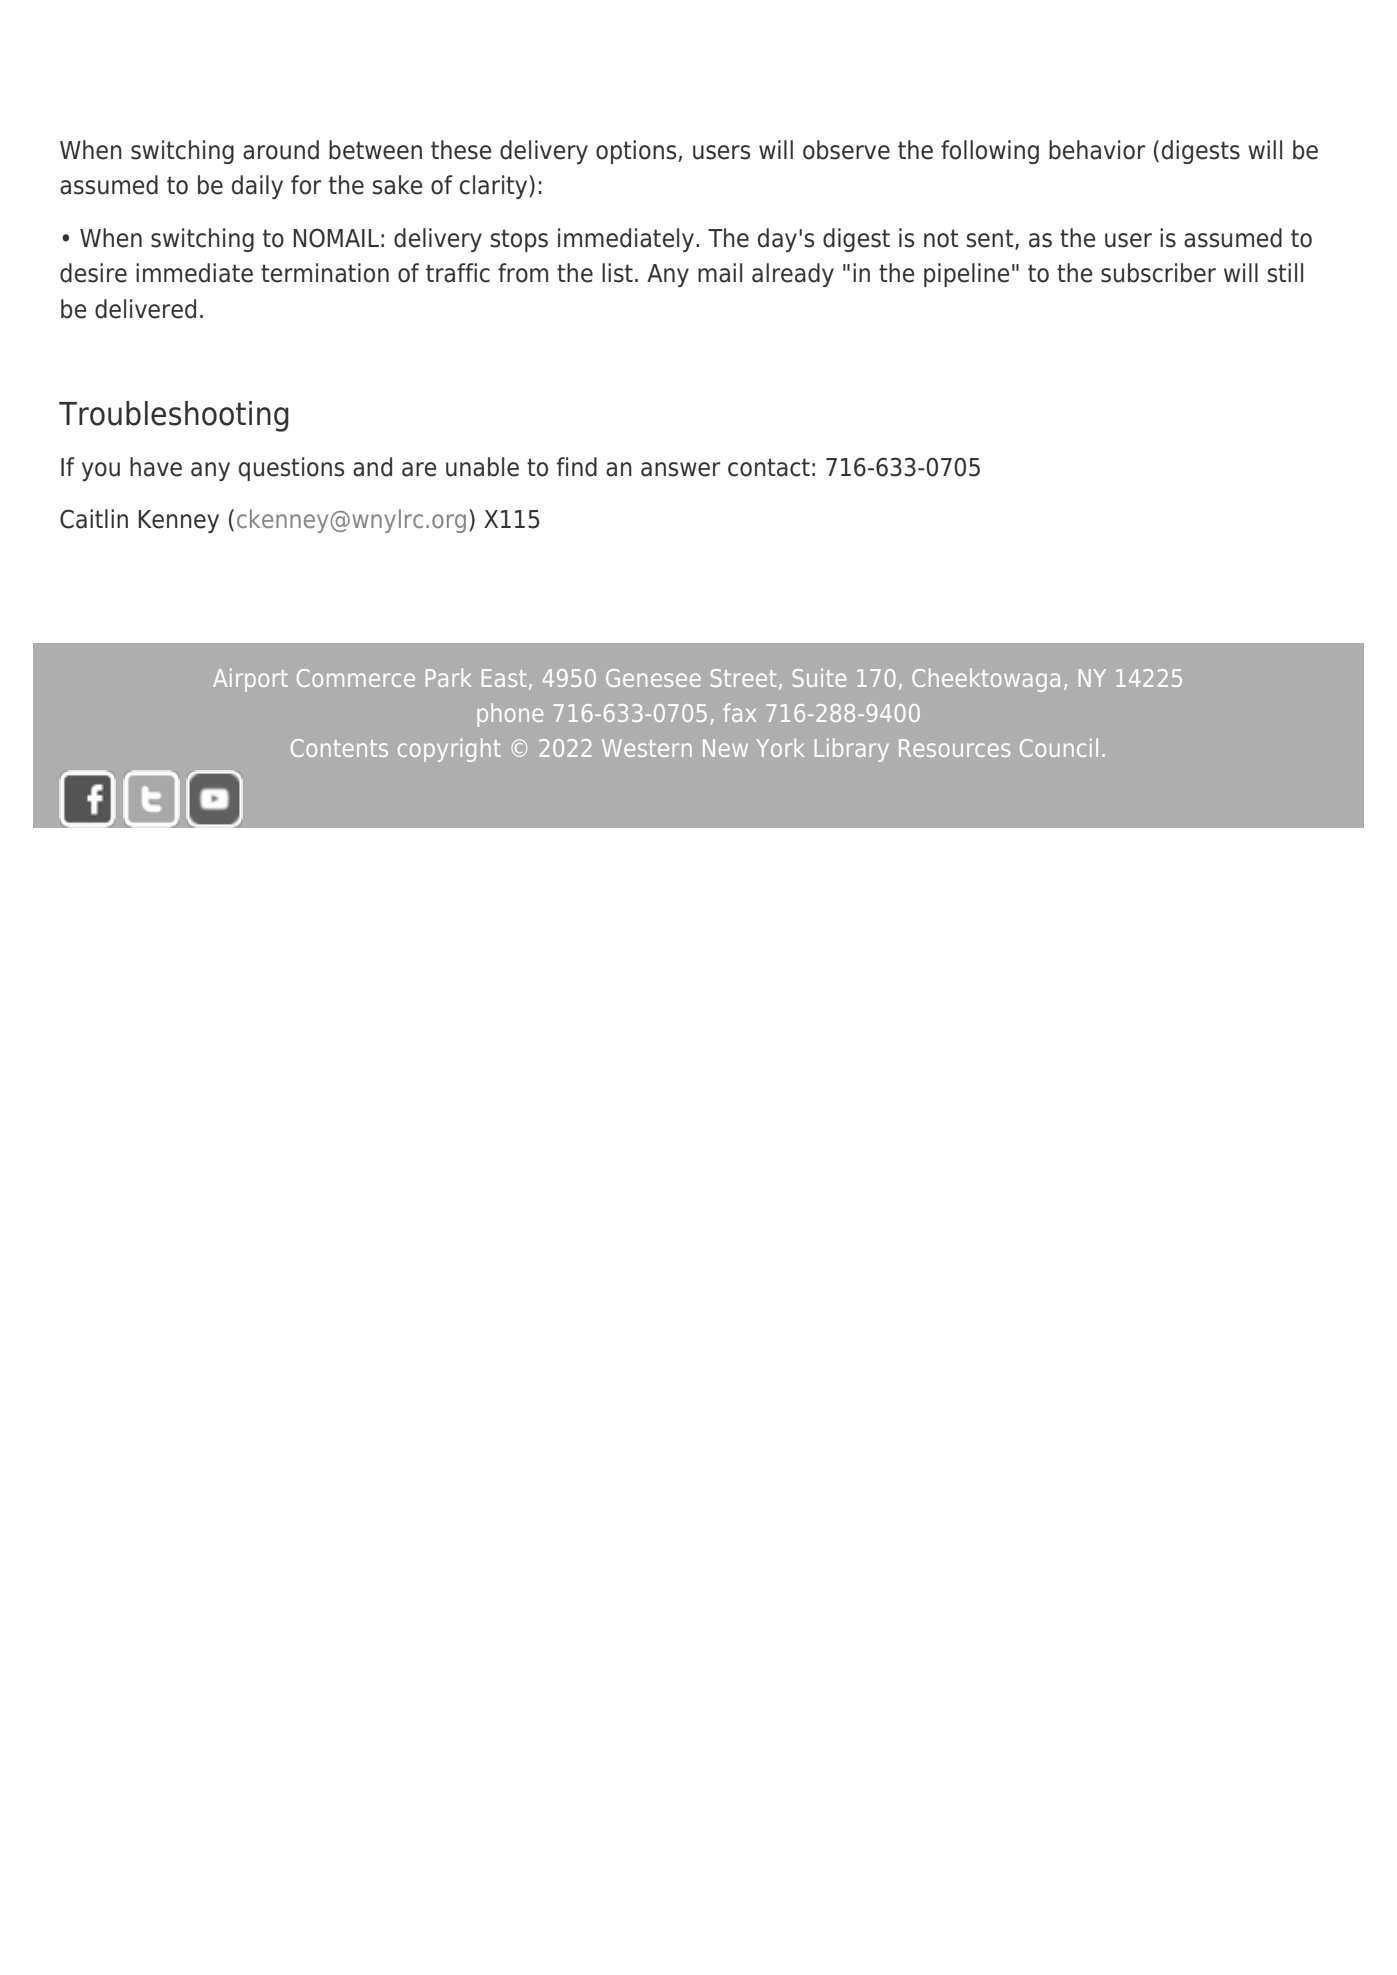 The height and width of the document is (1975, 1397). I want to click on contact, so click(769, 467).
